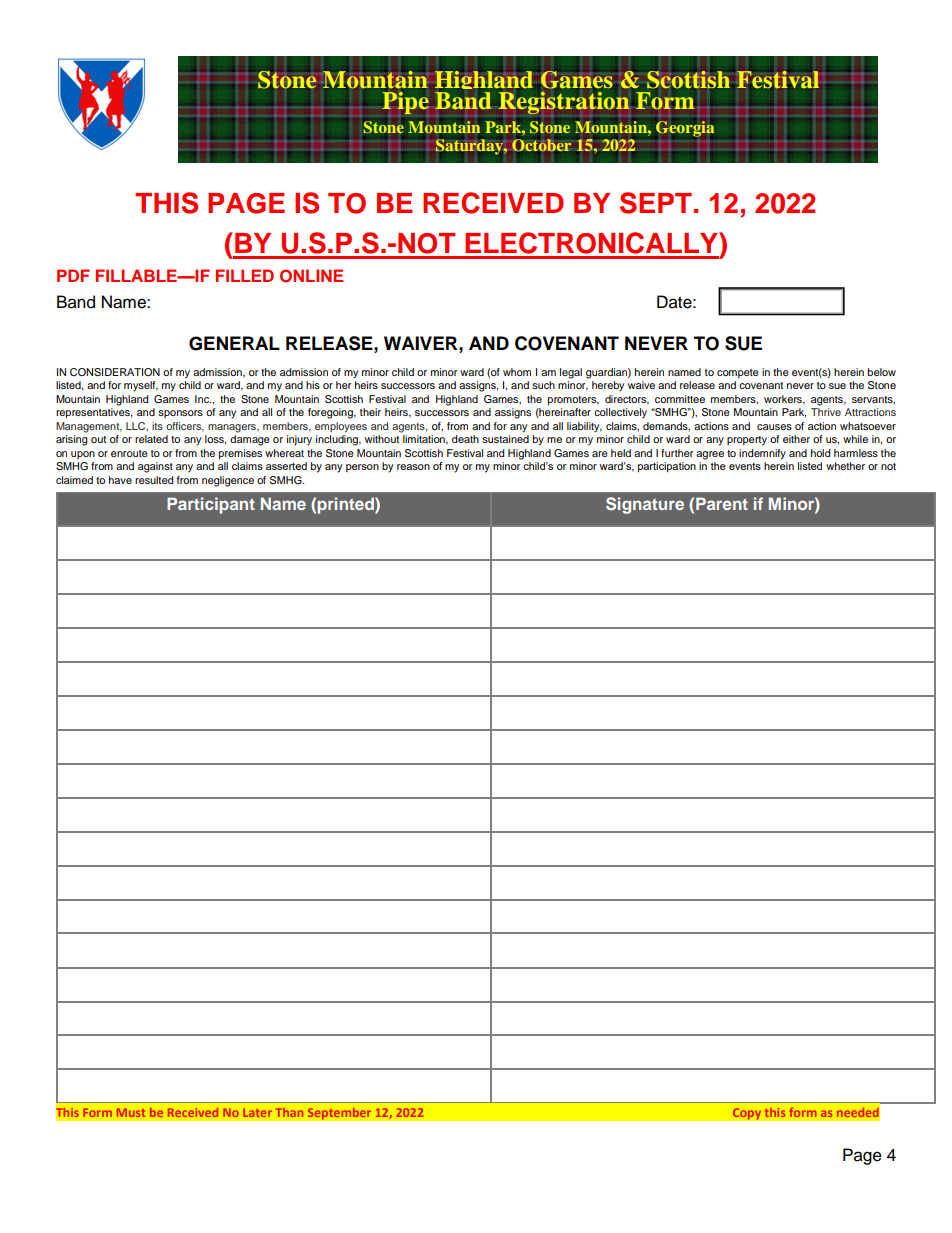 This screenshot has width=952, height=1233. I want to click on Later, so click(257, 1112).
